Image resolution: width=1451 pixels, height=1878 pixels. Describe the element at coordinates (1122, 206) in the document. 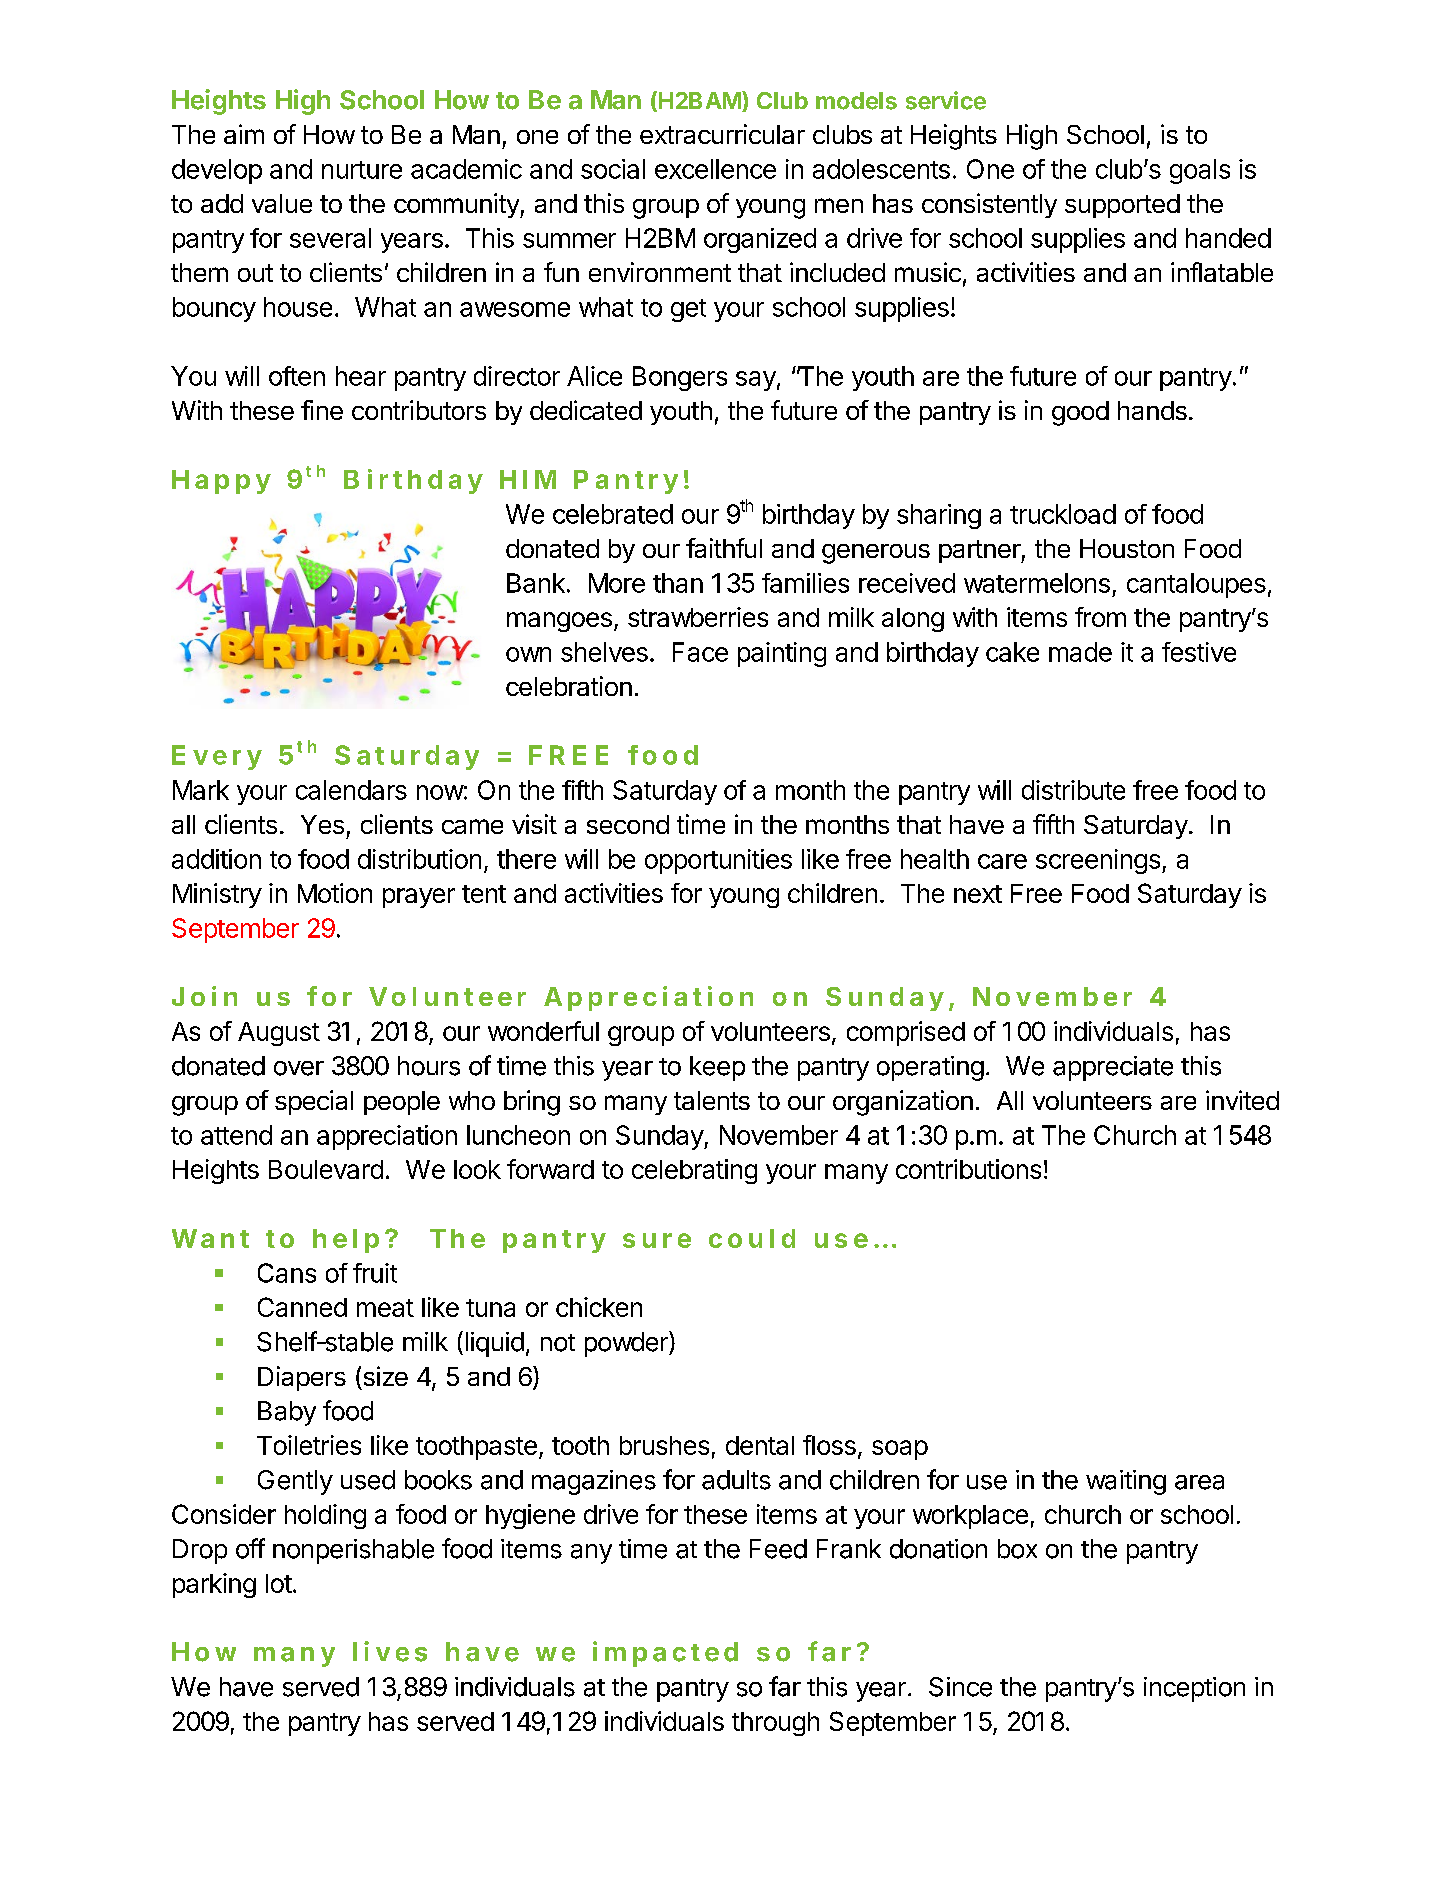

I see `supported` at that location.
